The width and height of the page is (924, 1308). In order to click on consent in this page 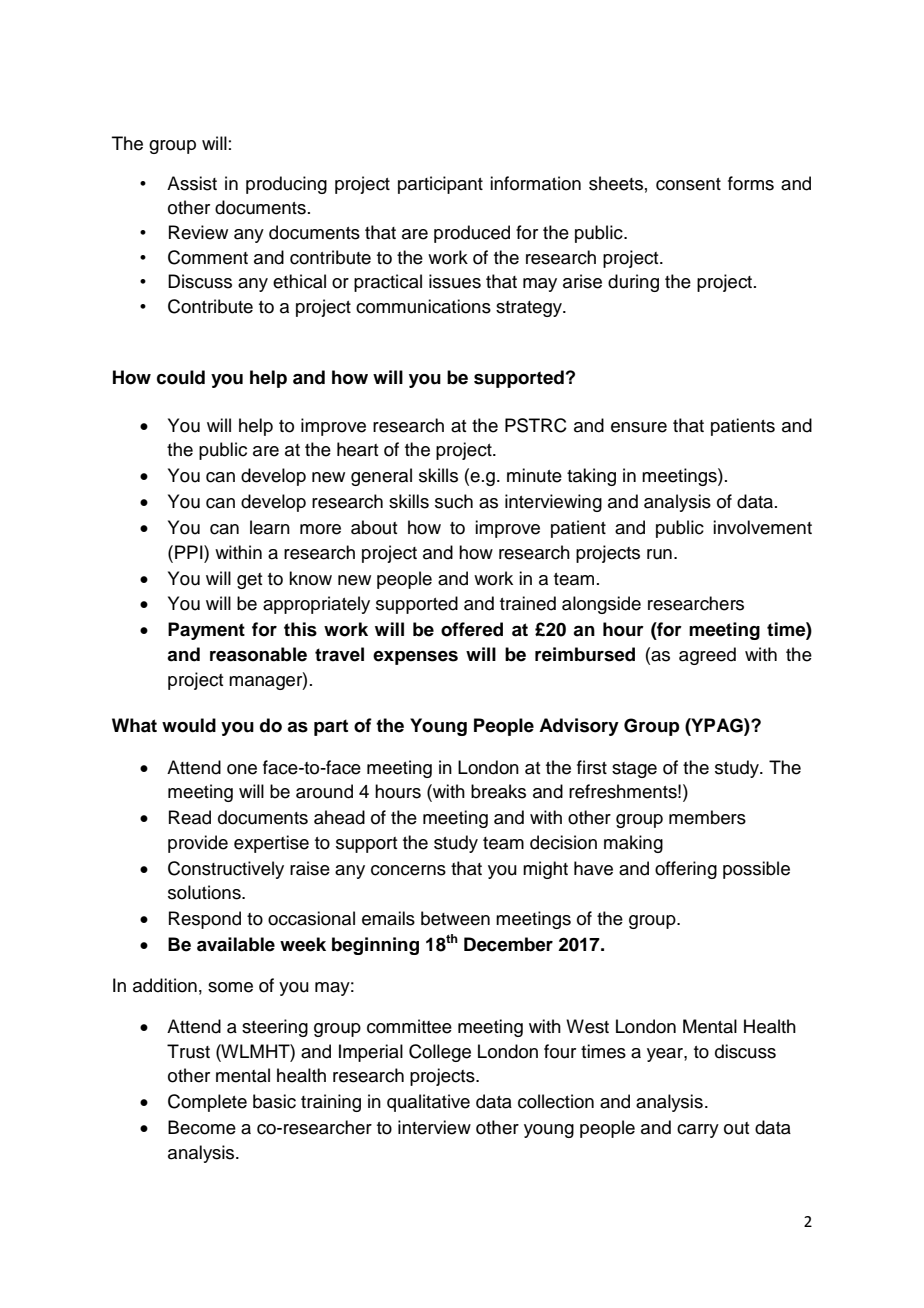, I will do `click(688, 184)`.
